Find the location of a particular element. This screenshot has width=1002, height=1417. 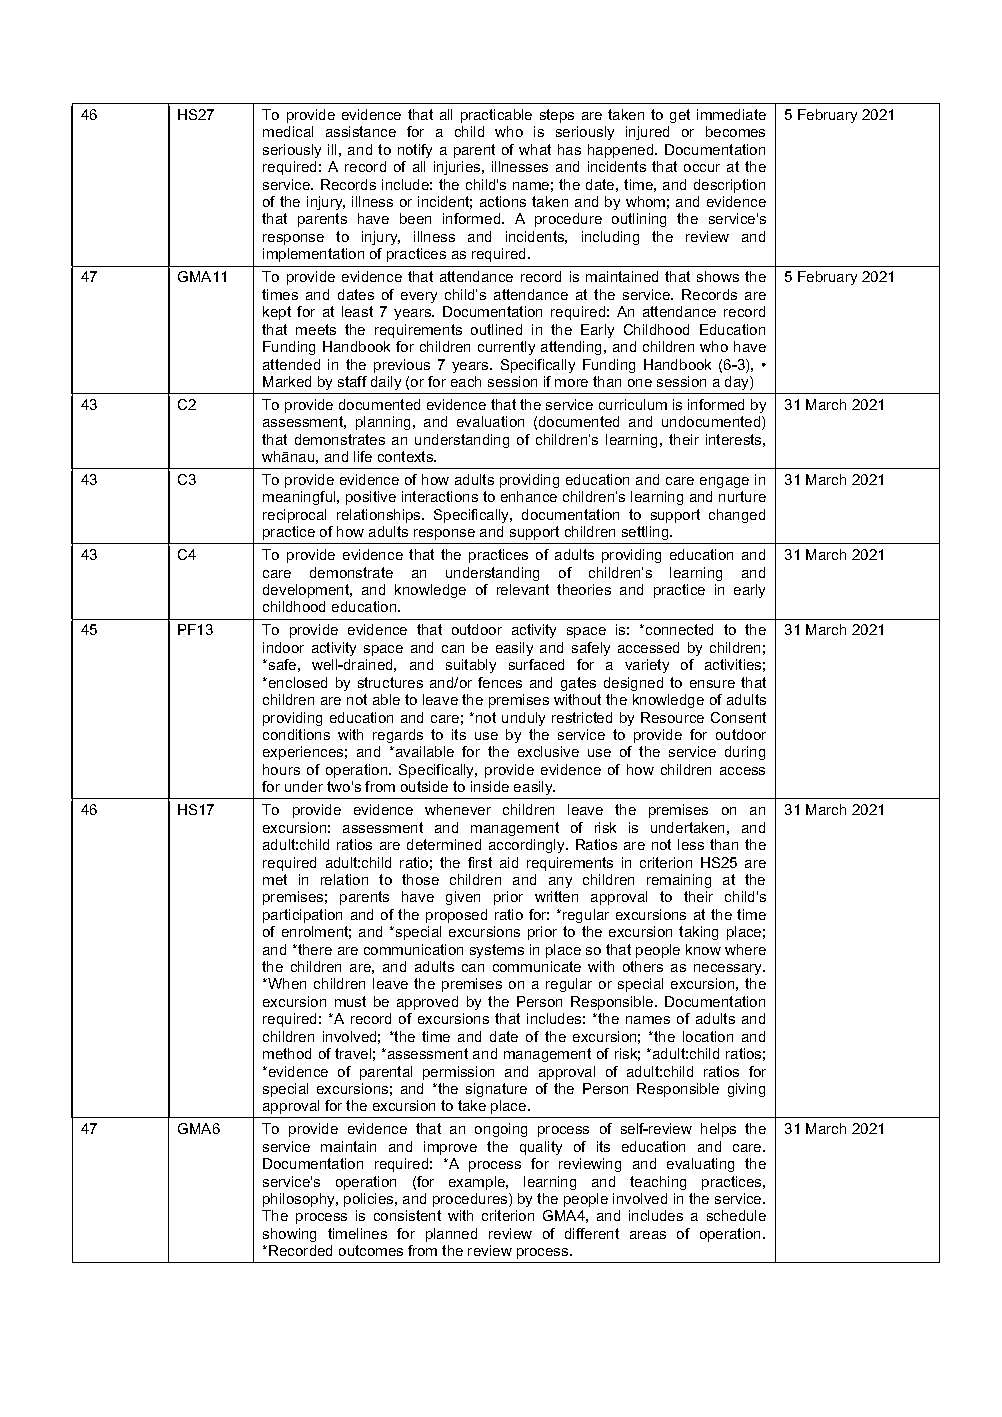

assistance is located at coordinates (361, 131).
